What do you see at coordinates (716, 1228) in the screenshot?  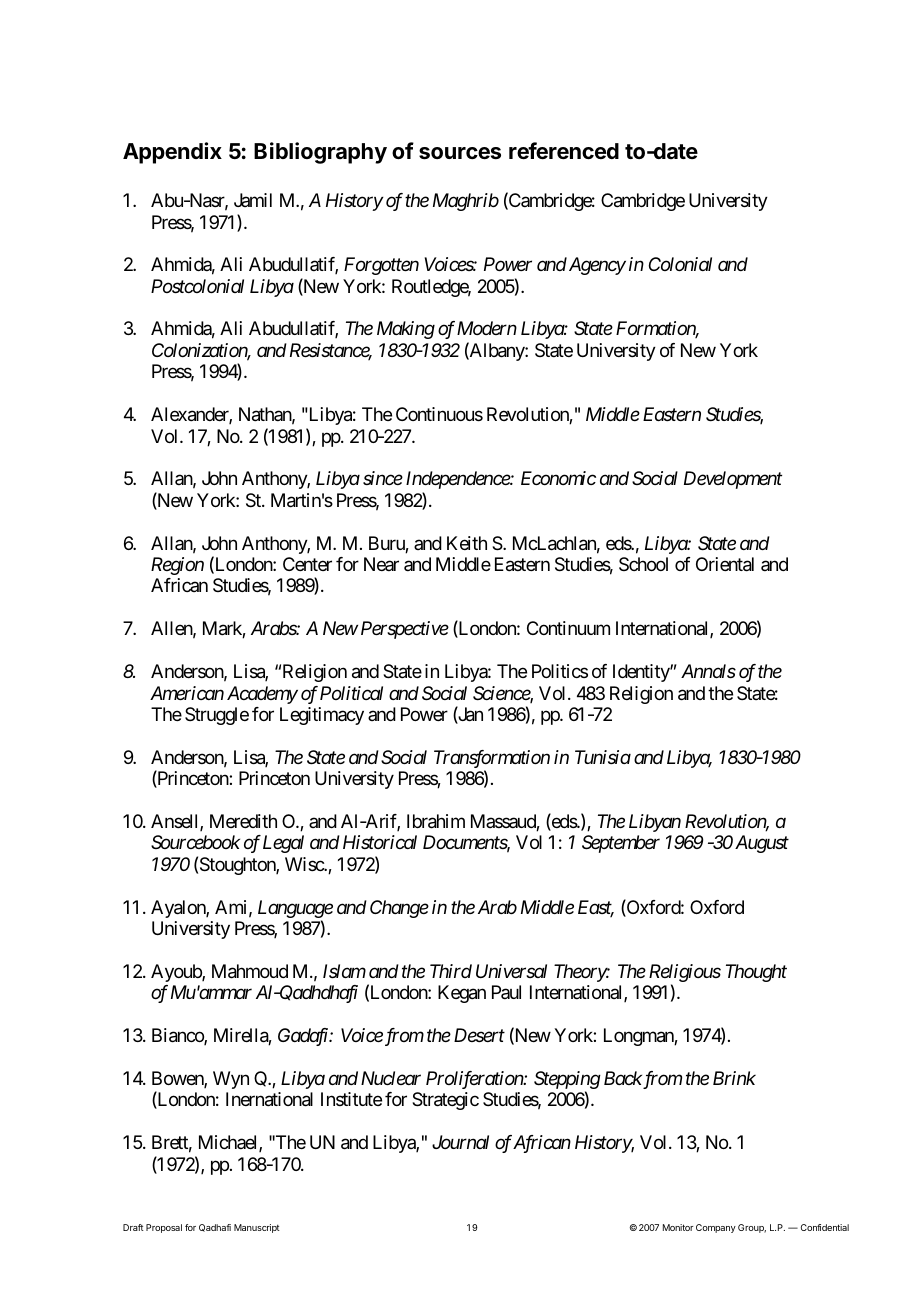 I see `Company` at bounding box center [716, 1228].
